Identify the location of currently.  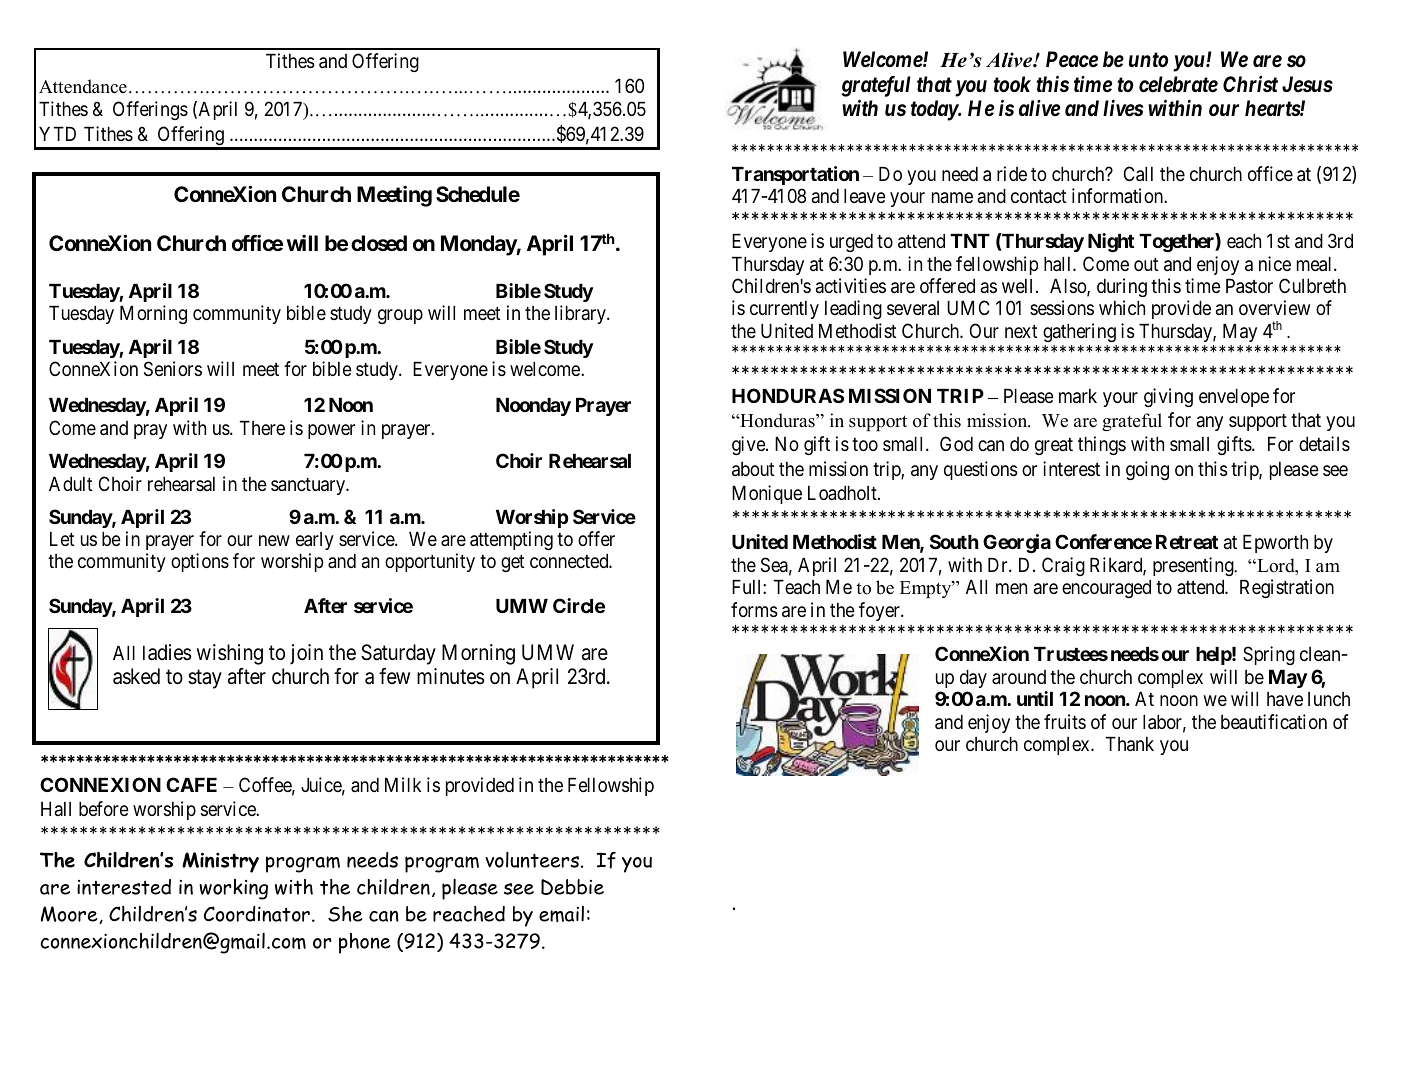
(784, 310).
